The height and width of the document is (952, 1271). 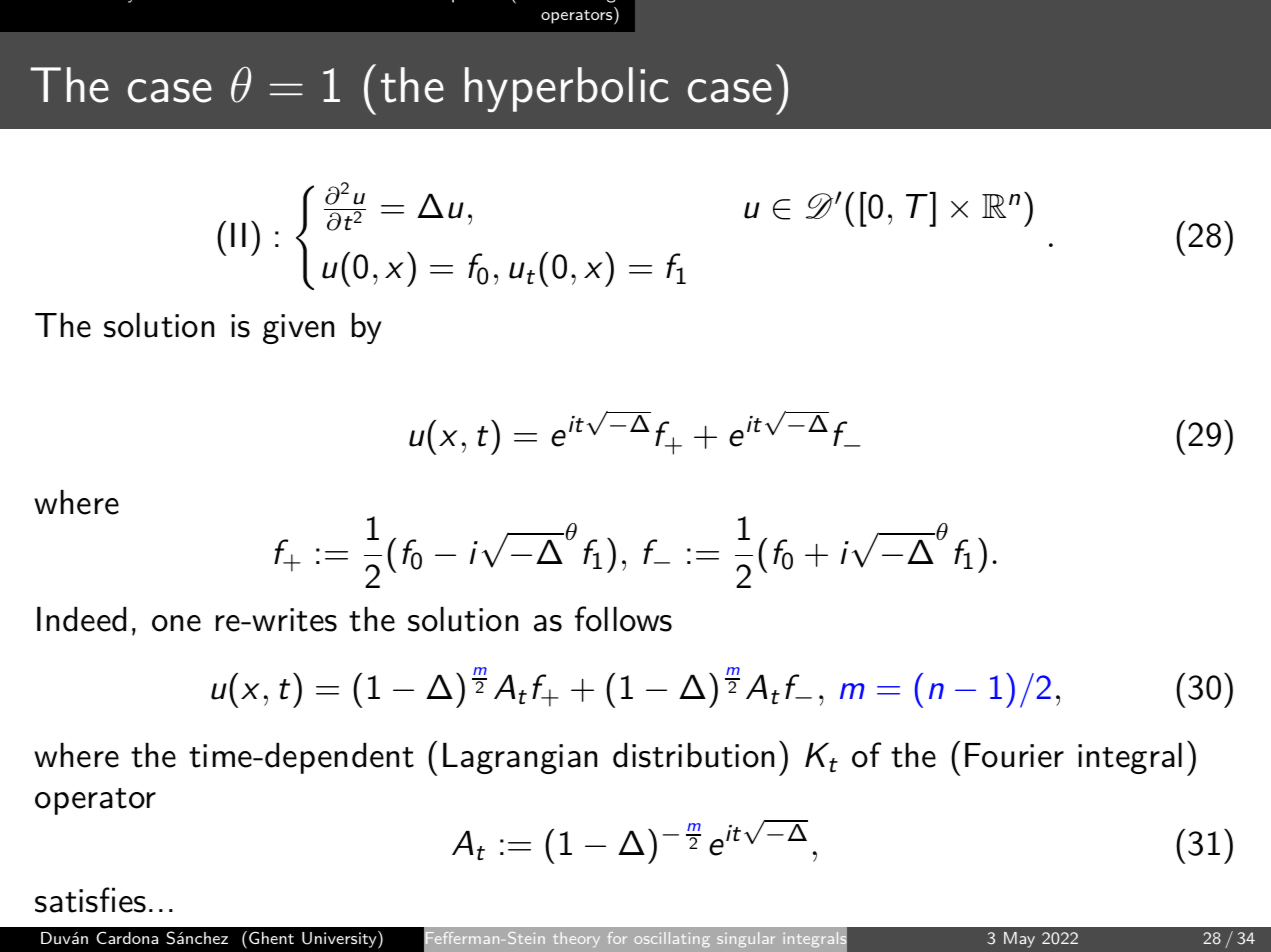 What do you see at coordinates (1019, 940) in the document?
I see `May` at bounding box center [1019, 940].
